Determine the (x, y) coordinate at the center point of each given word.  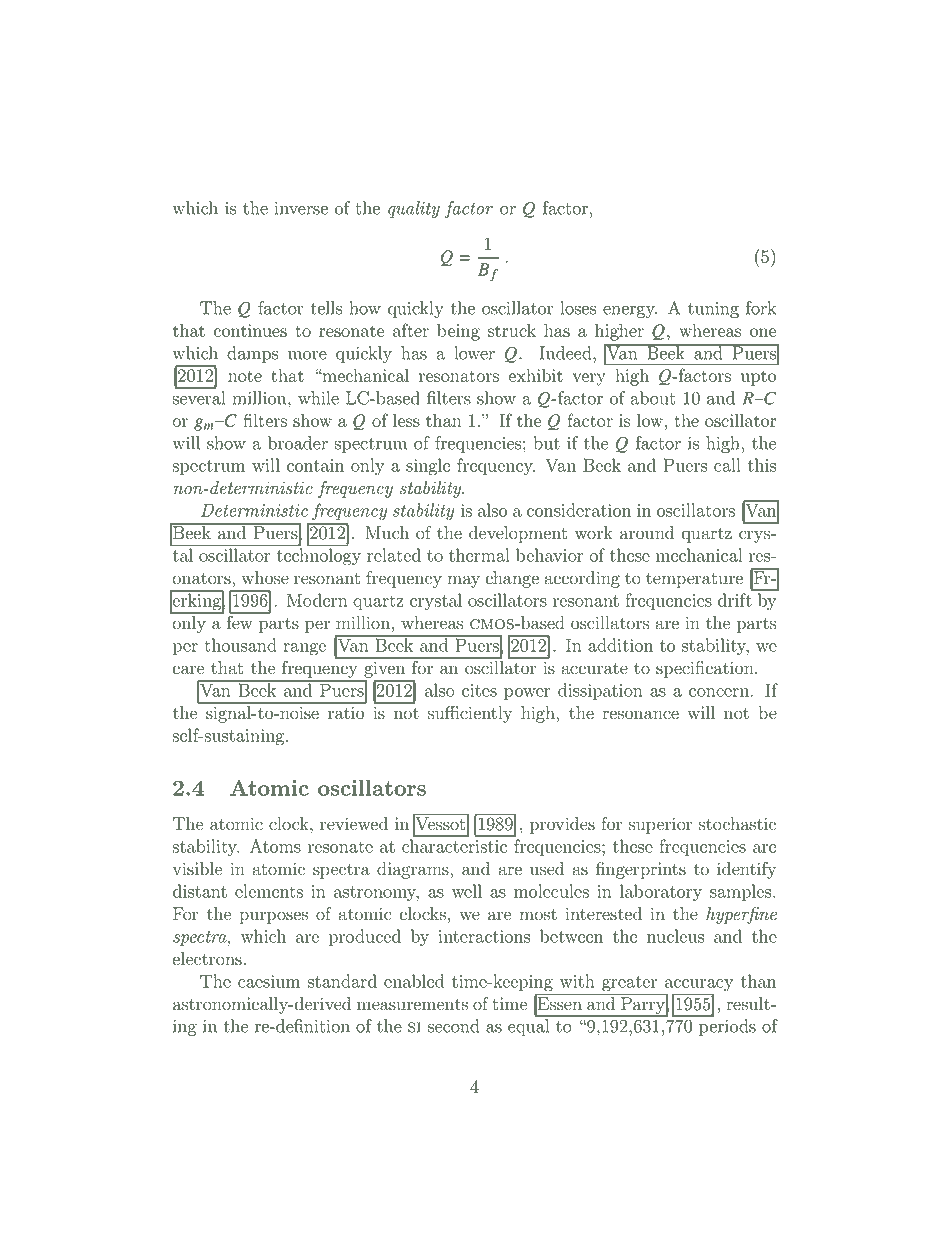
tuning (713, 310)
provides (562, 825)
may (464, 581)
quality (414, 209)
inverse (301, 208)
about (653, 398)
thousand (240, 645)
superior (661, 825)
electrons (207, 959)
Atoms (275, 846)
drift (735, 600)
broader (298, 443)
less (406, 420)
